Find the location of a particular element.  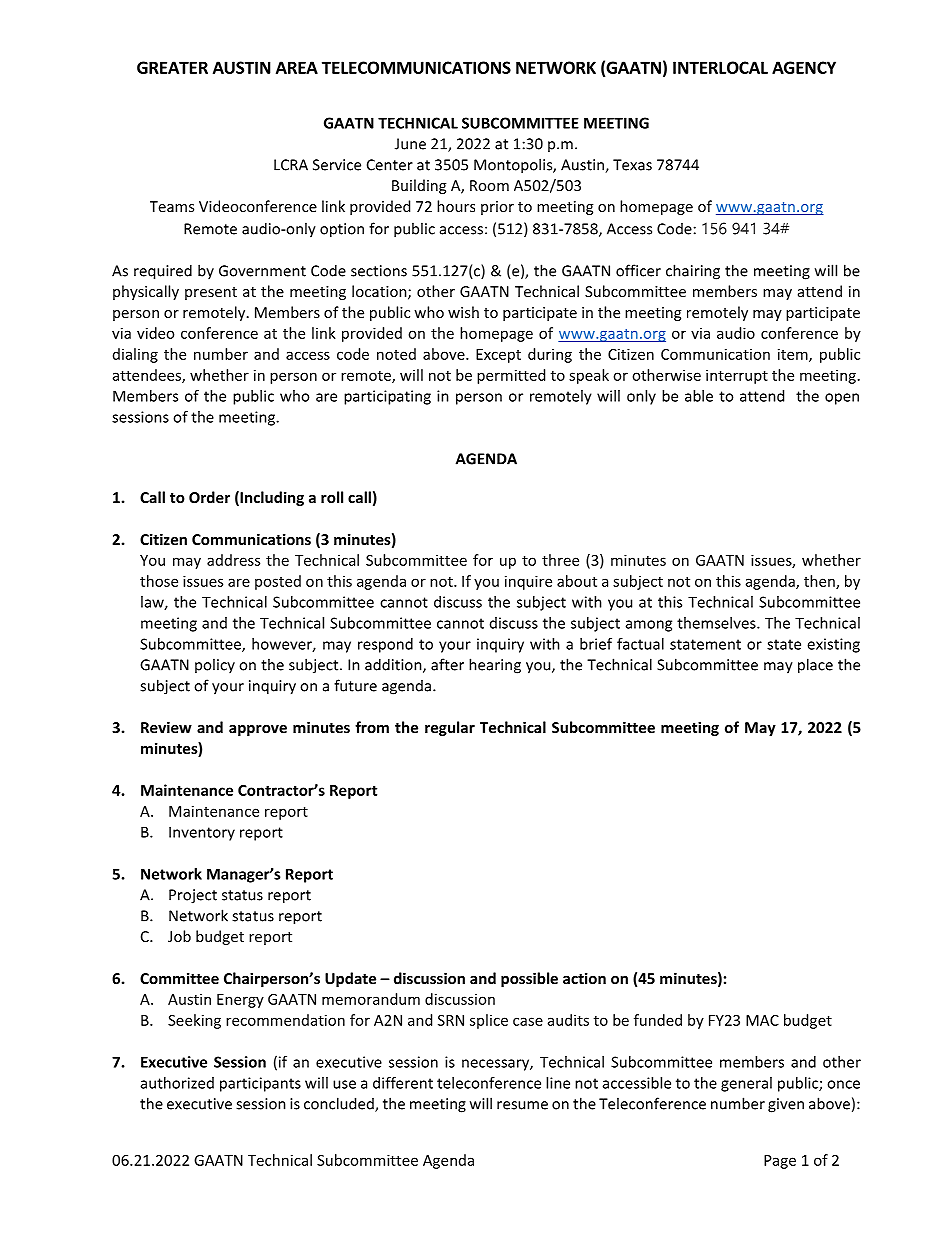

possible is located at coordinates (529, 979).
